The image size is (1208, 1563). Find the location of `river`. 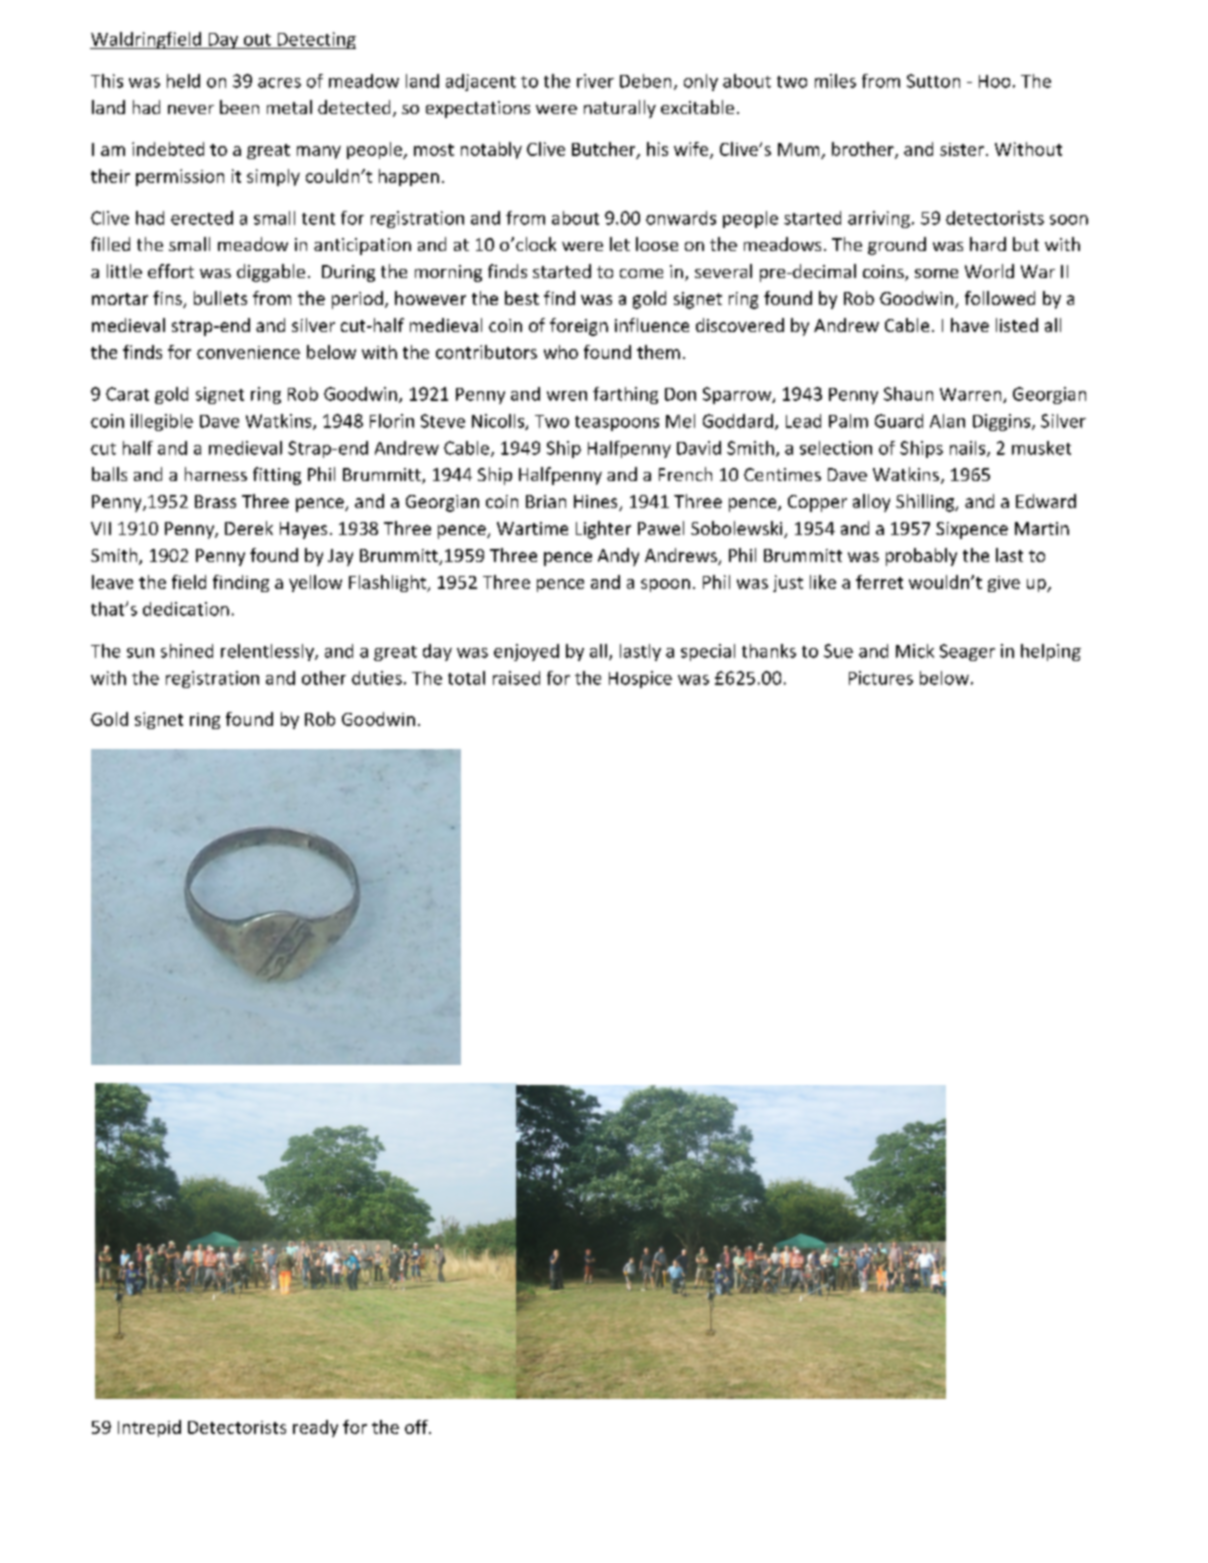

river is located at coordinates (595, 81).
